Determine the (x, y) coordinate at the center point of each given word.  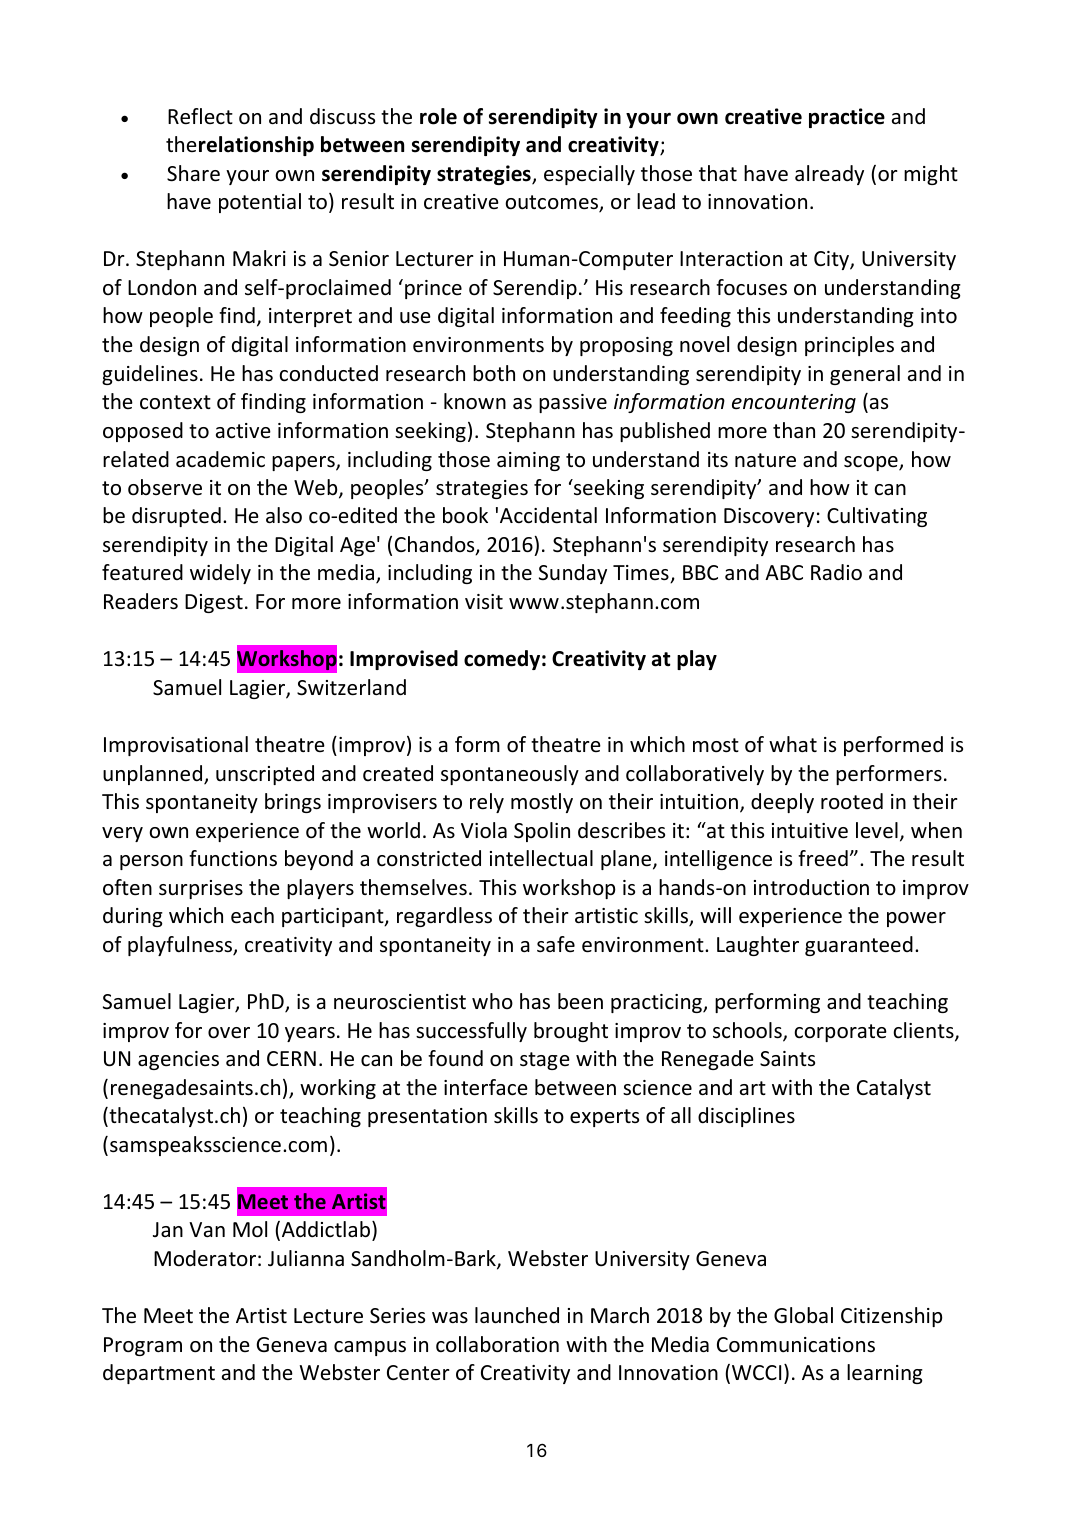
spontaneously (510, 775)
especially (589, 175)
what (793, 744)
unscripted (265, 775)
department (159, 1374)
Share (193, 173)
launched (517, 1315)
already (829, 175)
